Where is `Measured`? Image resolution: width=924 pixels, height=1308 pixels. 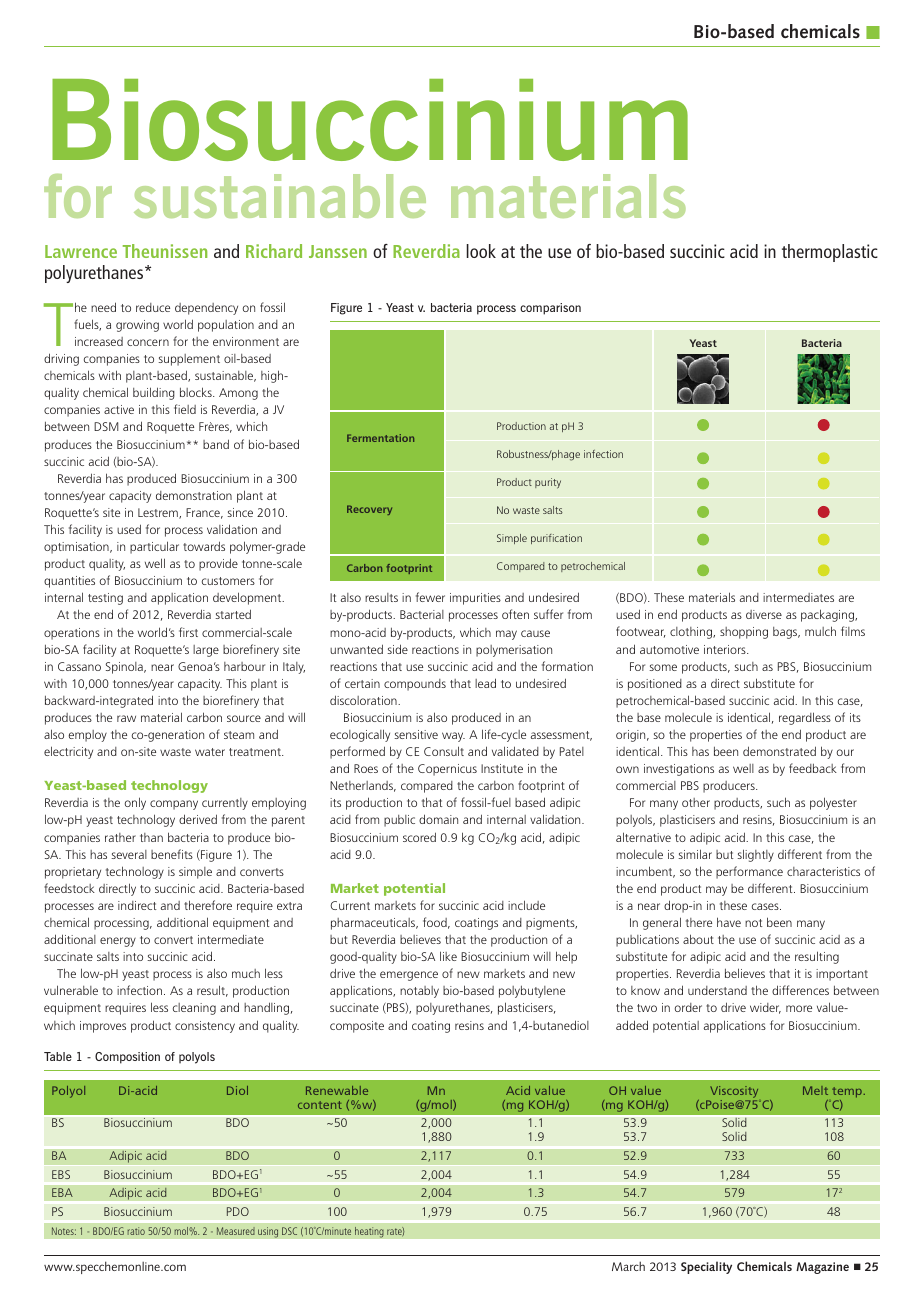
Measured is located at coordinates (236, 1231).
